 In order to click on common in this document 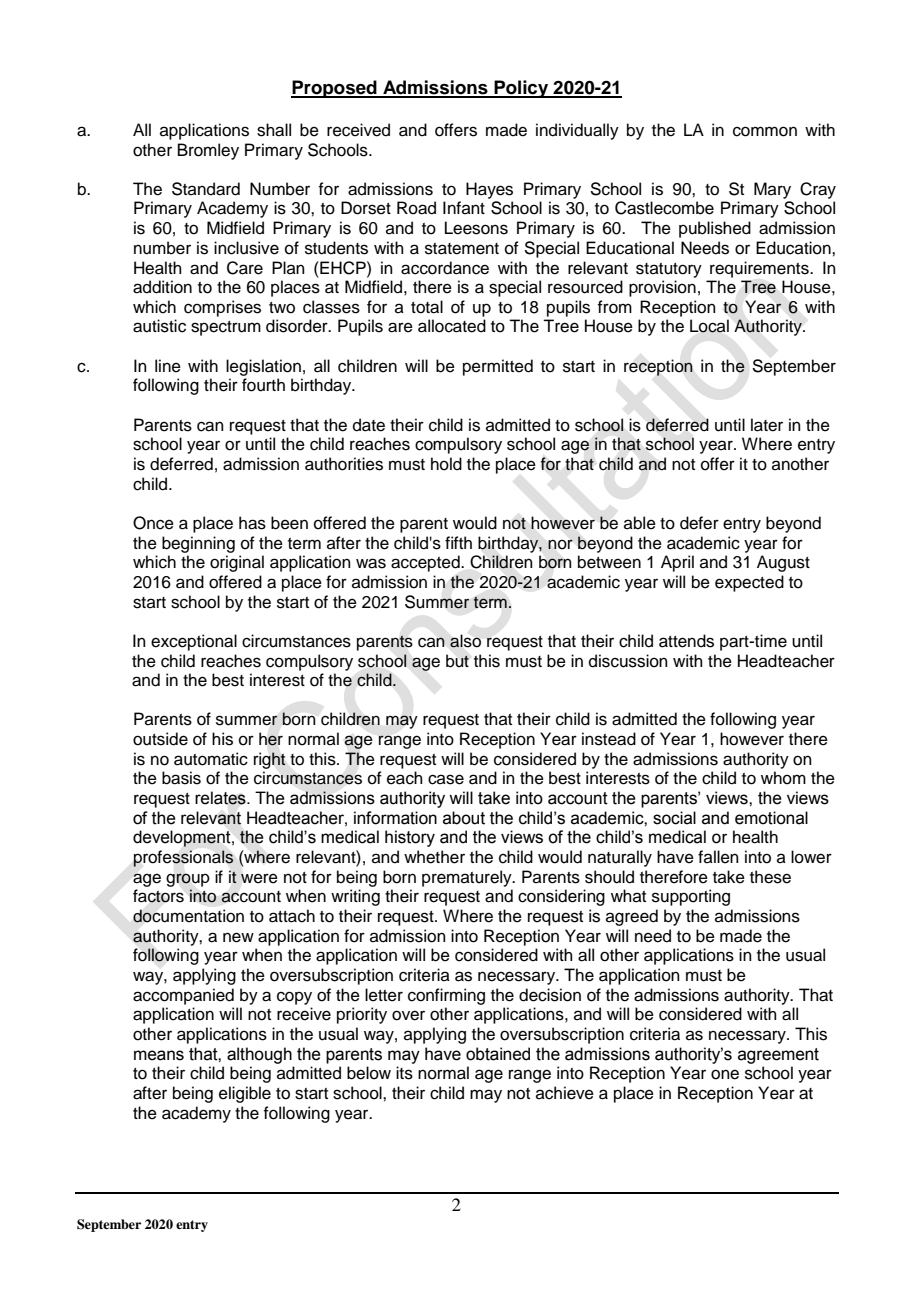, I will do `click(765, 131)`.
